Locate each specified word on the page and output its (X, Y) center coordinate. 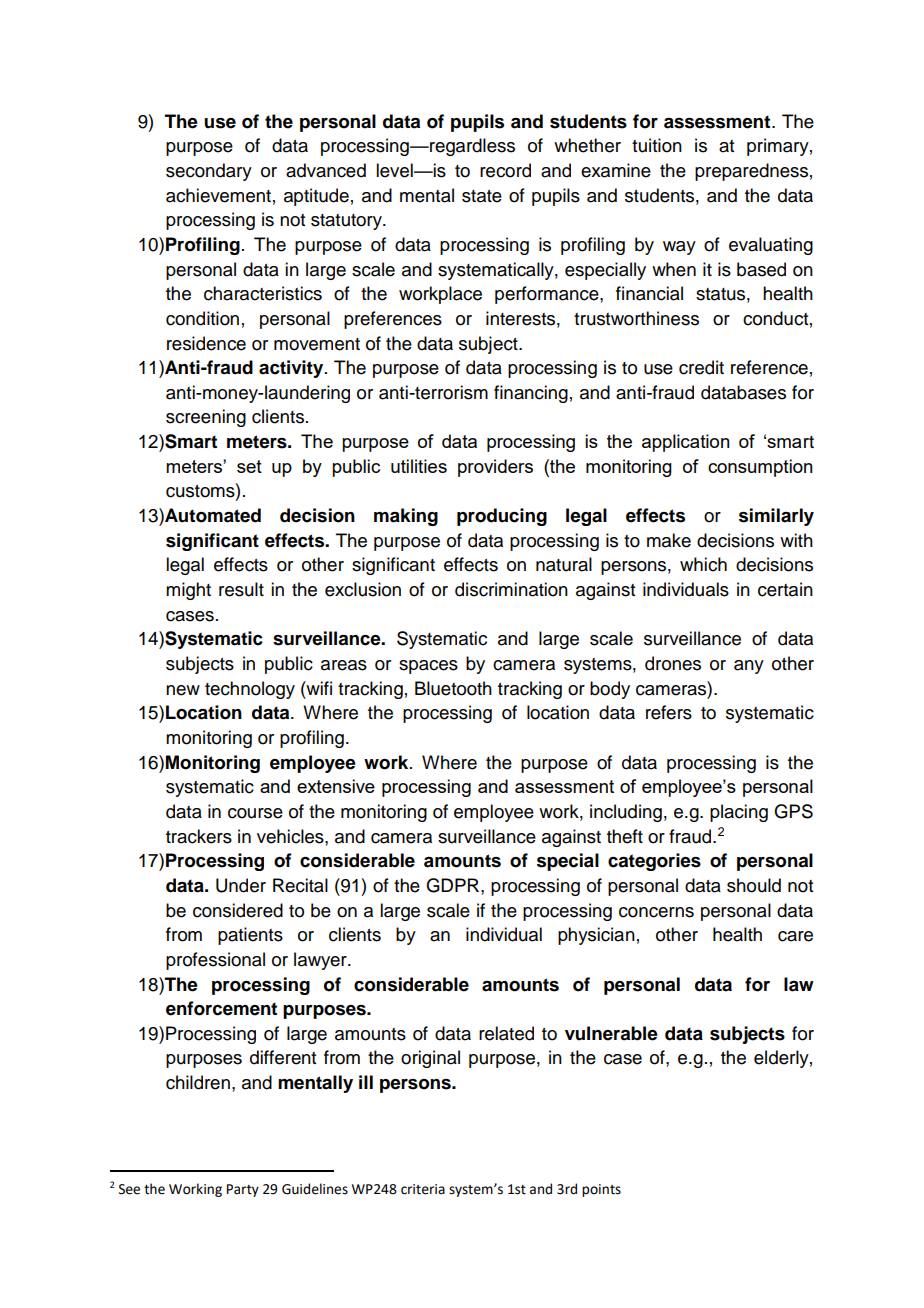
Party (243, 1190)
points (601, 1190)
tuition (657, 145)
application (686, 443)
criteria (423, 1189)
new (183, 690)
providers (495, 468)
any (749, 667)
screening (206, 418)
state (482, 196)
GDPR (454, 885)
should (754, 885)
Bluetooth (453, 688)
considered (238, 910)
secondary (209, 172)
